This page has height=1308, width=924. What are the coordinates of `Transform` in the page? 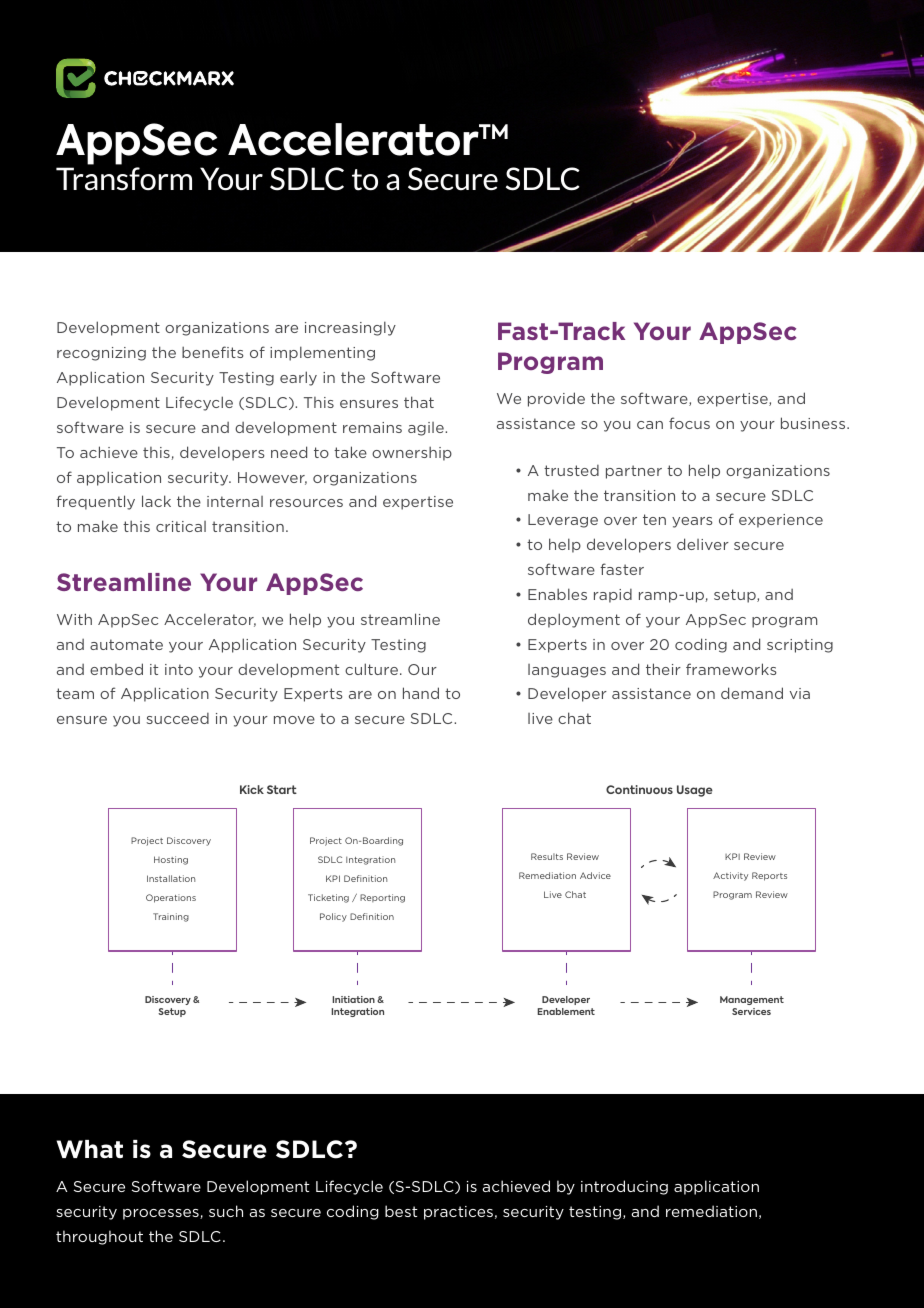 It's located at (124, 179).
